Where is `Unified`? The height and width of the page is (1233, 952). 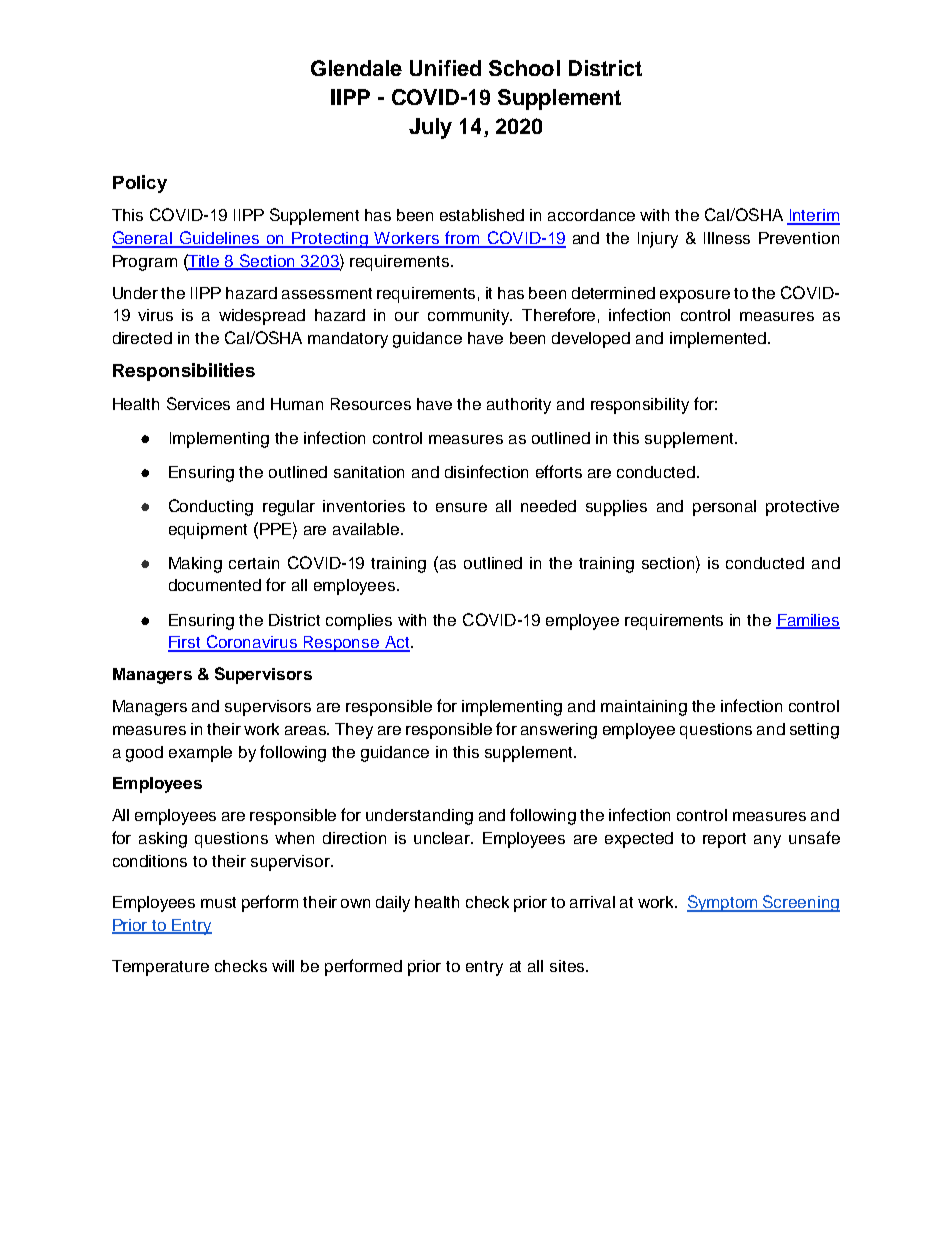 Unified is located at coordinates (445, 68).
